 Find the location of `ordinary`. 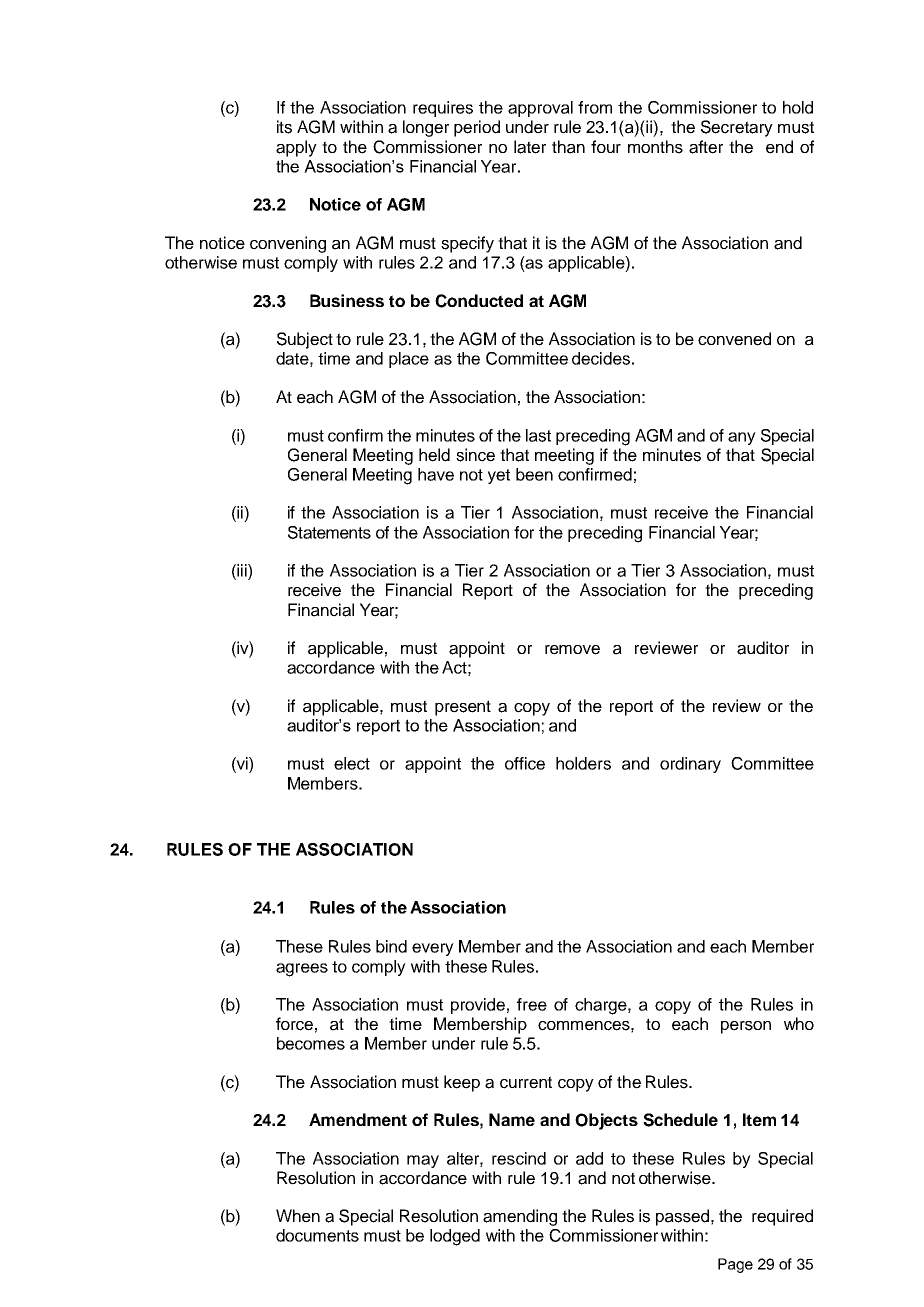

ordinary is located at coordinates (690, 765).
